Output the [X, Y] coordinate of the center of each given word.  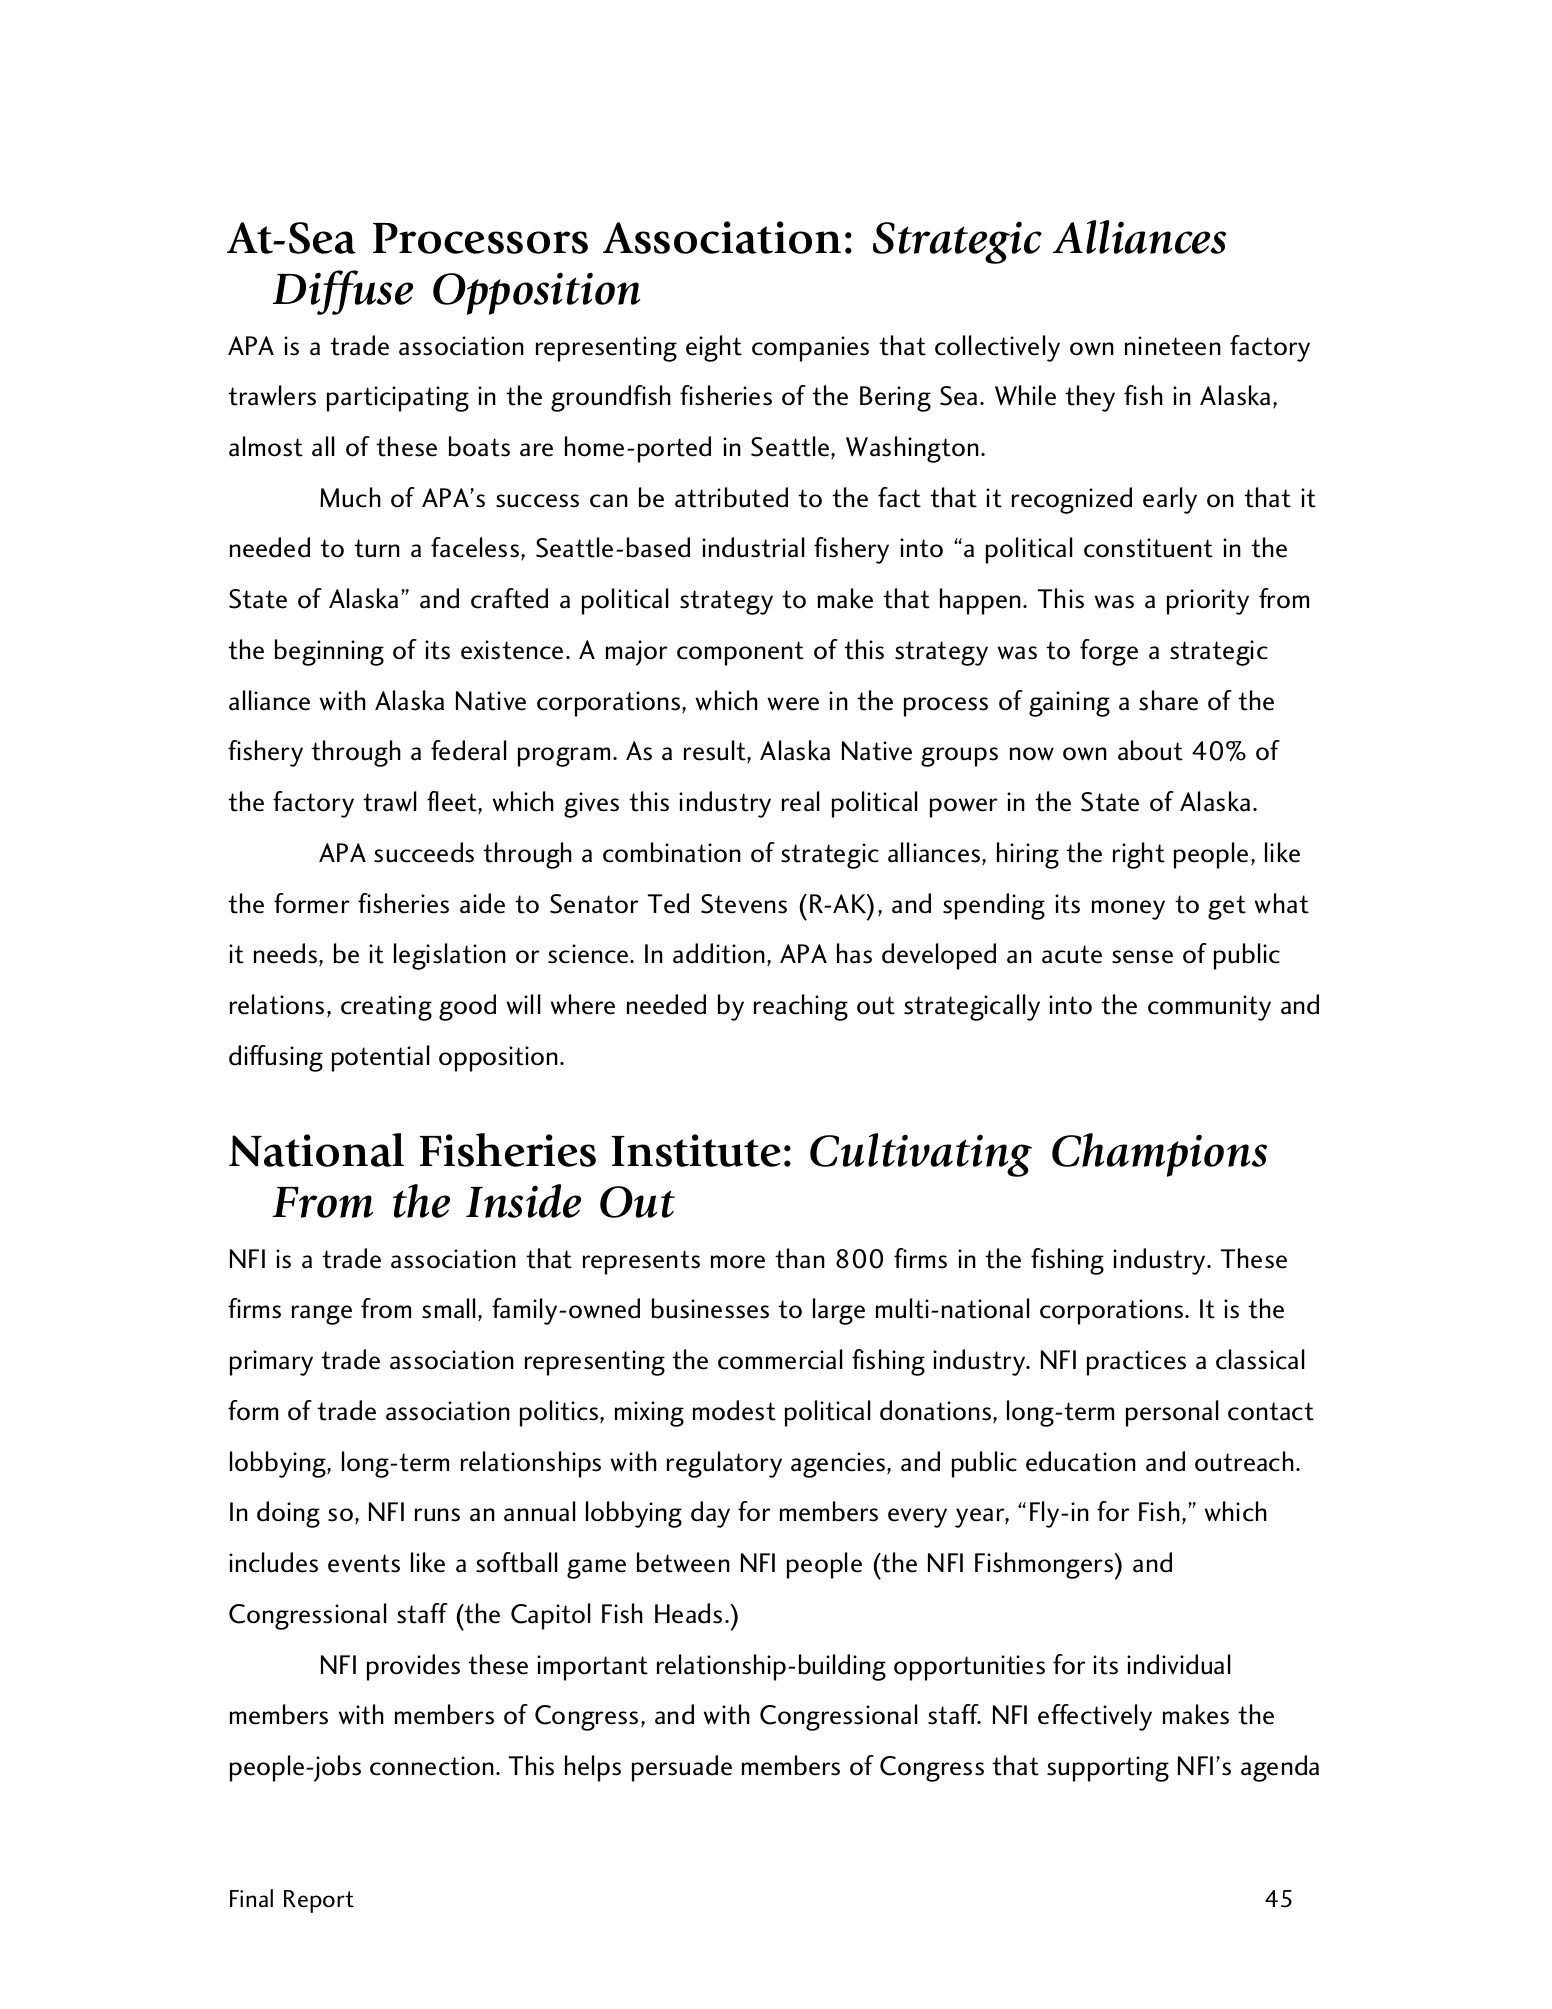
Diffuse [343, 292]
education [1081, 1461]
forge [1109, 652]
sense [1142, 957]
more [738, 1262]
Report [319, 1901]
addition [719, 953]
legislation [450, 956]
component [740, 653]
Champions [1159, 1155]
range [322, 1315]
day [710, 1514]
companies [810, 349]
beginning [329, 652]
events [364, 1563]
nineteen [1173, 346]
